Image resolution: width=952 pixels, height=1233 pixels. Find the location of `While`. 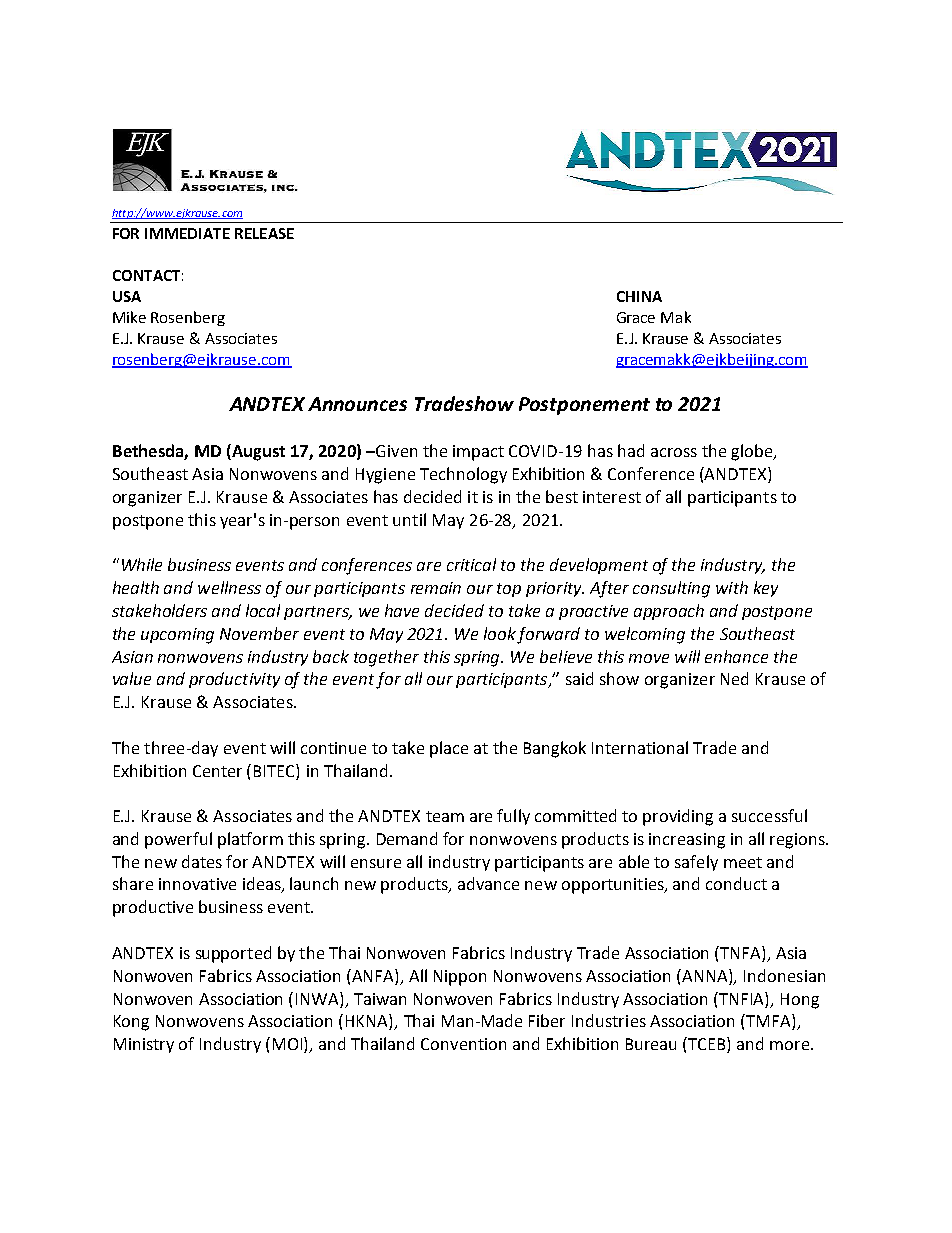

While is located at coordinates (142, 564).
